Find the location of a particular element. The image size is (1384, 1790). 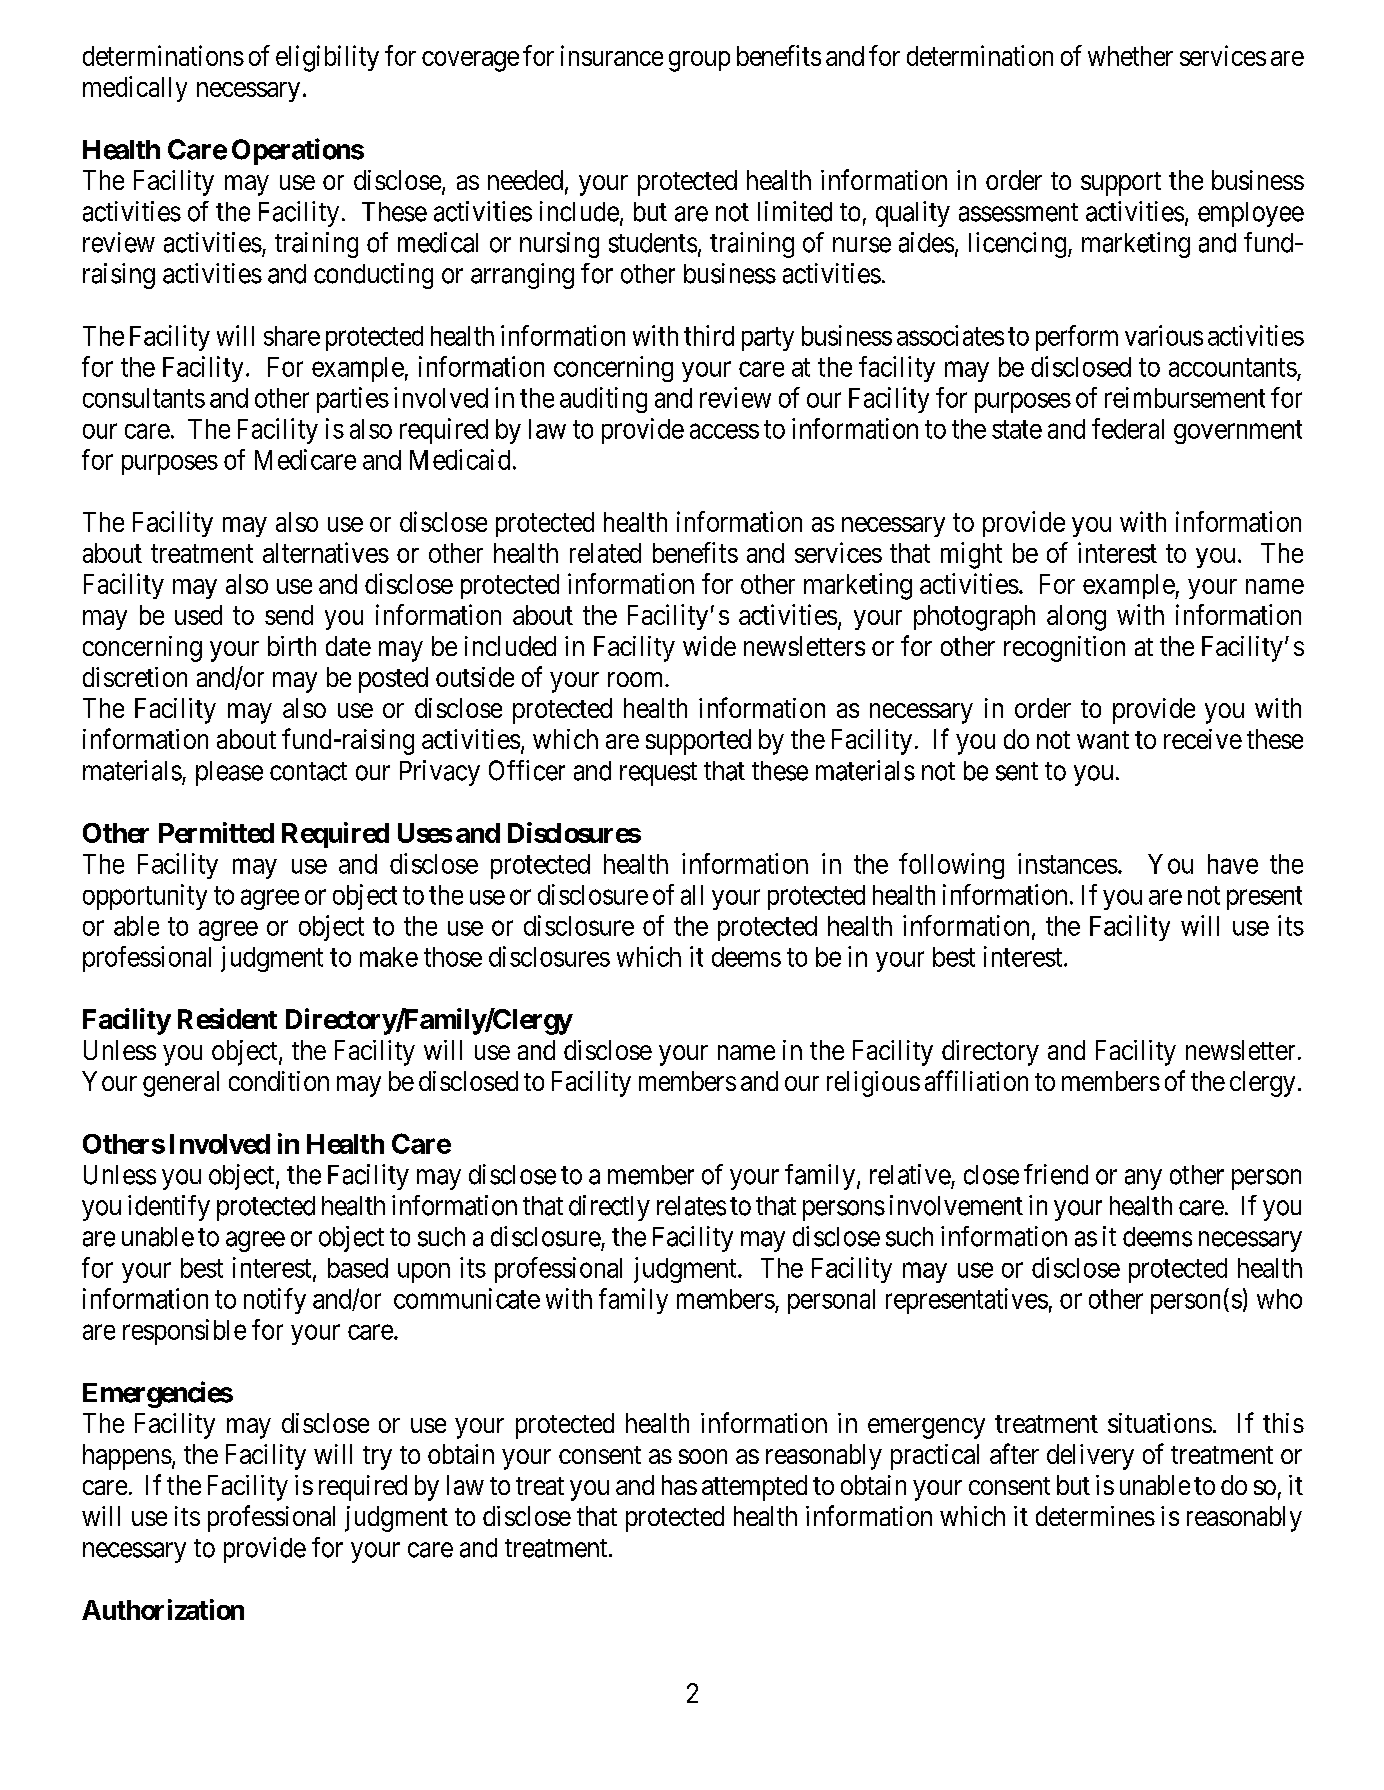

eligibility is located at coordinates (327, 58).
